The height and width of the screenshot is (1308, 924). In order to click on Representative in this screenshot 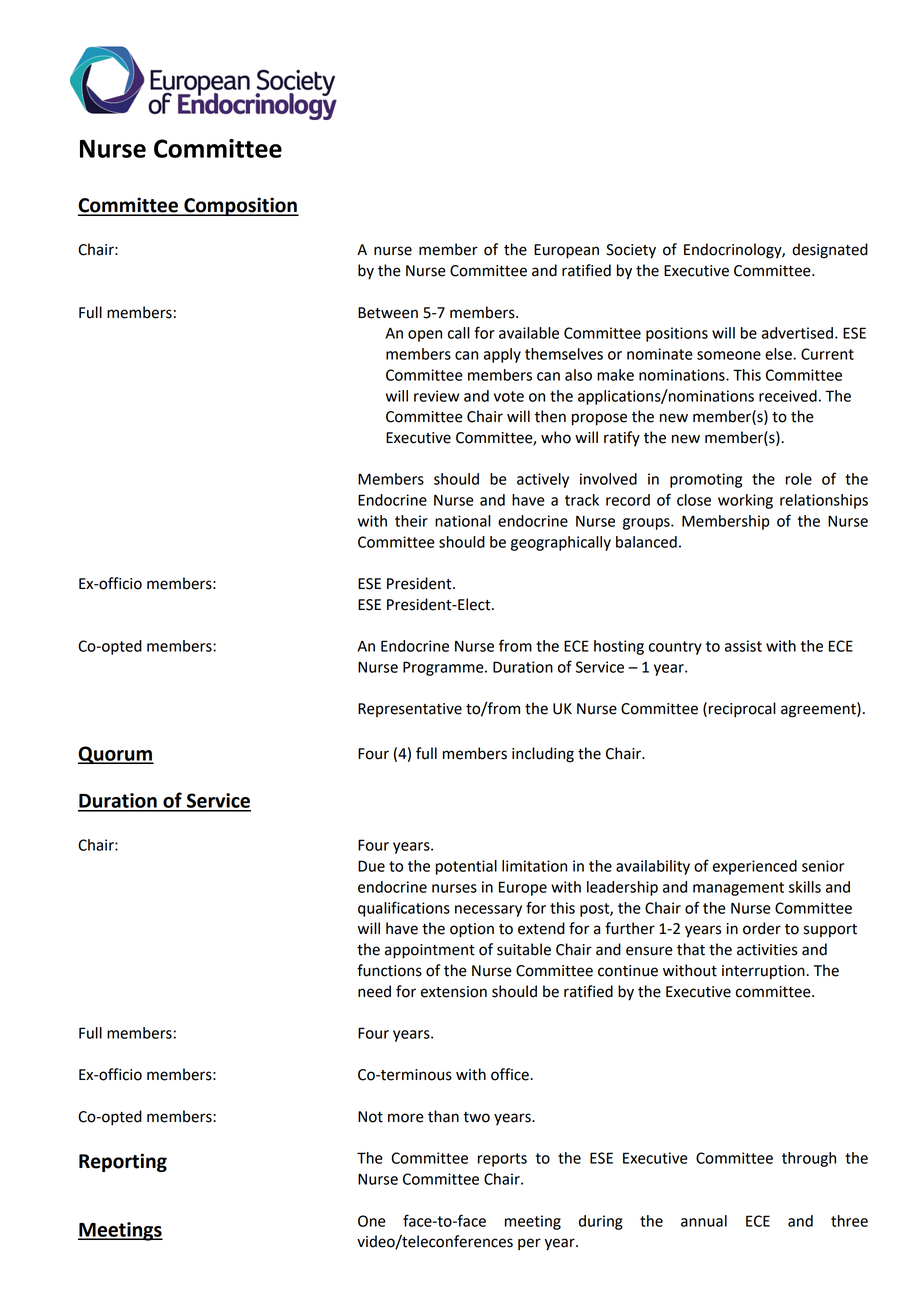, I will do `click(410, 710)`.
